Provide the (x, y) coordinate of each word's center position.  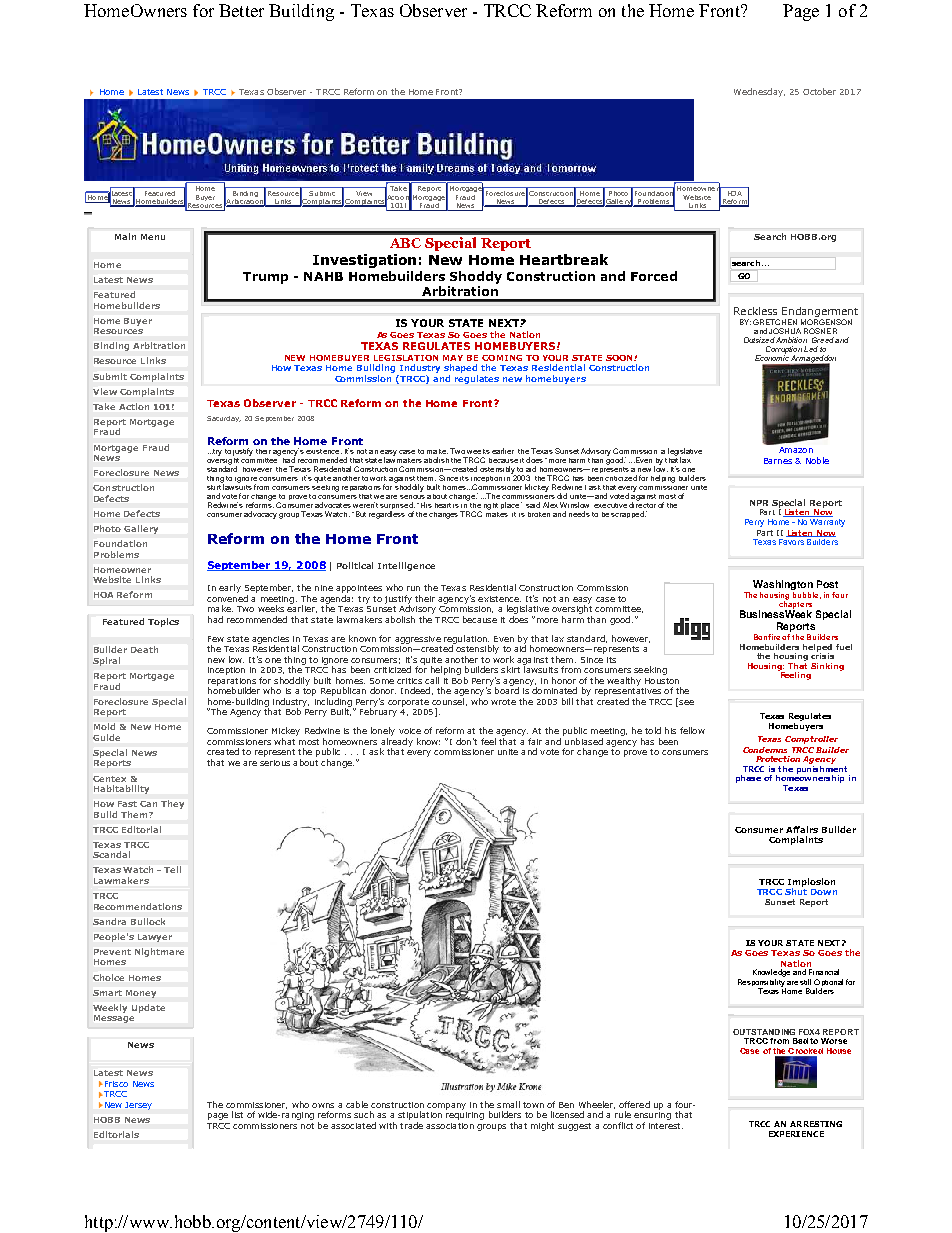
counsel (448, 701)
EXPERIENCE (796, 1134)
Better (241, 10)
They (172, 804)
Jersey (138, 1106)
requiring (465, 1116)
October (819, 91)
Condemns (765, 750)
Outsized (759, 340)
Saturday (224, 419)
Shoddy (476, 277)
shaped (461, 370)
